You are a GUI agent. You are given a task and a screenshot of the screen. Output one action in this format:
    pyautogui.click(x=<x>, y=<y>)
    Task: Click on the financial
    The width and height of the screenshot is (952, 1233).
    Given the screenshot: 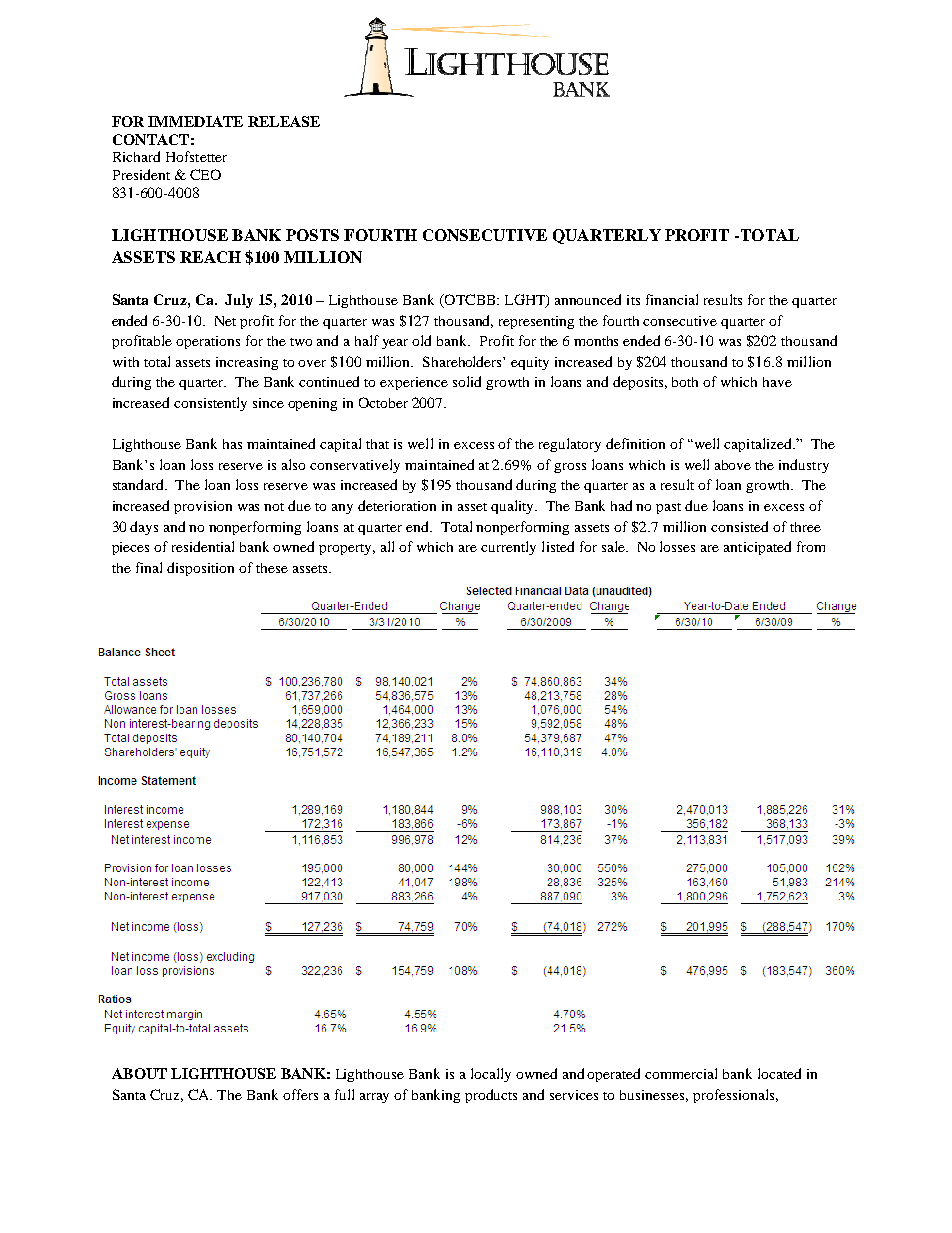 What is the action you would take?
    pyautogui.click(x=672, y=299)
